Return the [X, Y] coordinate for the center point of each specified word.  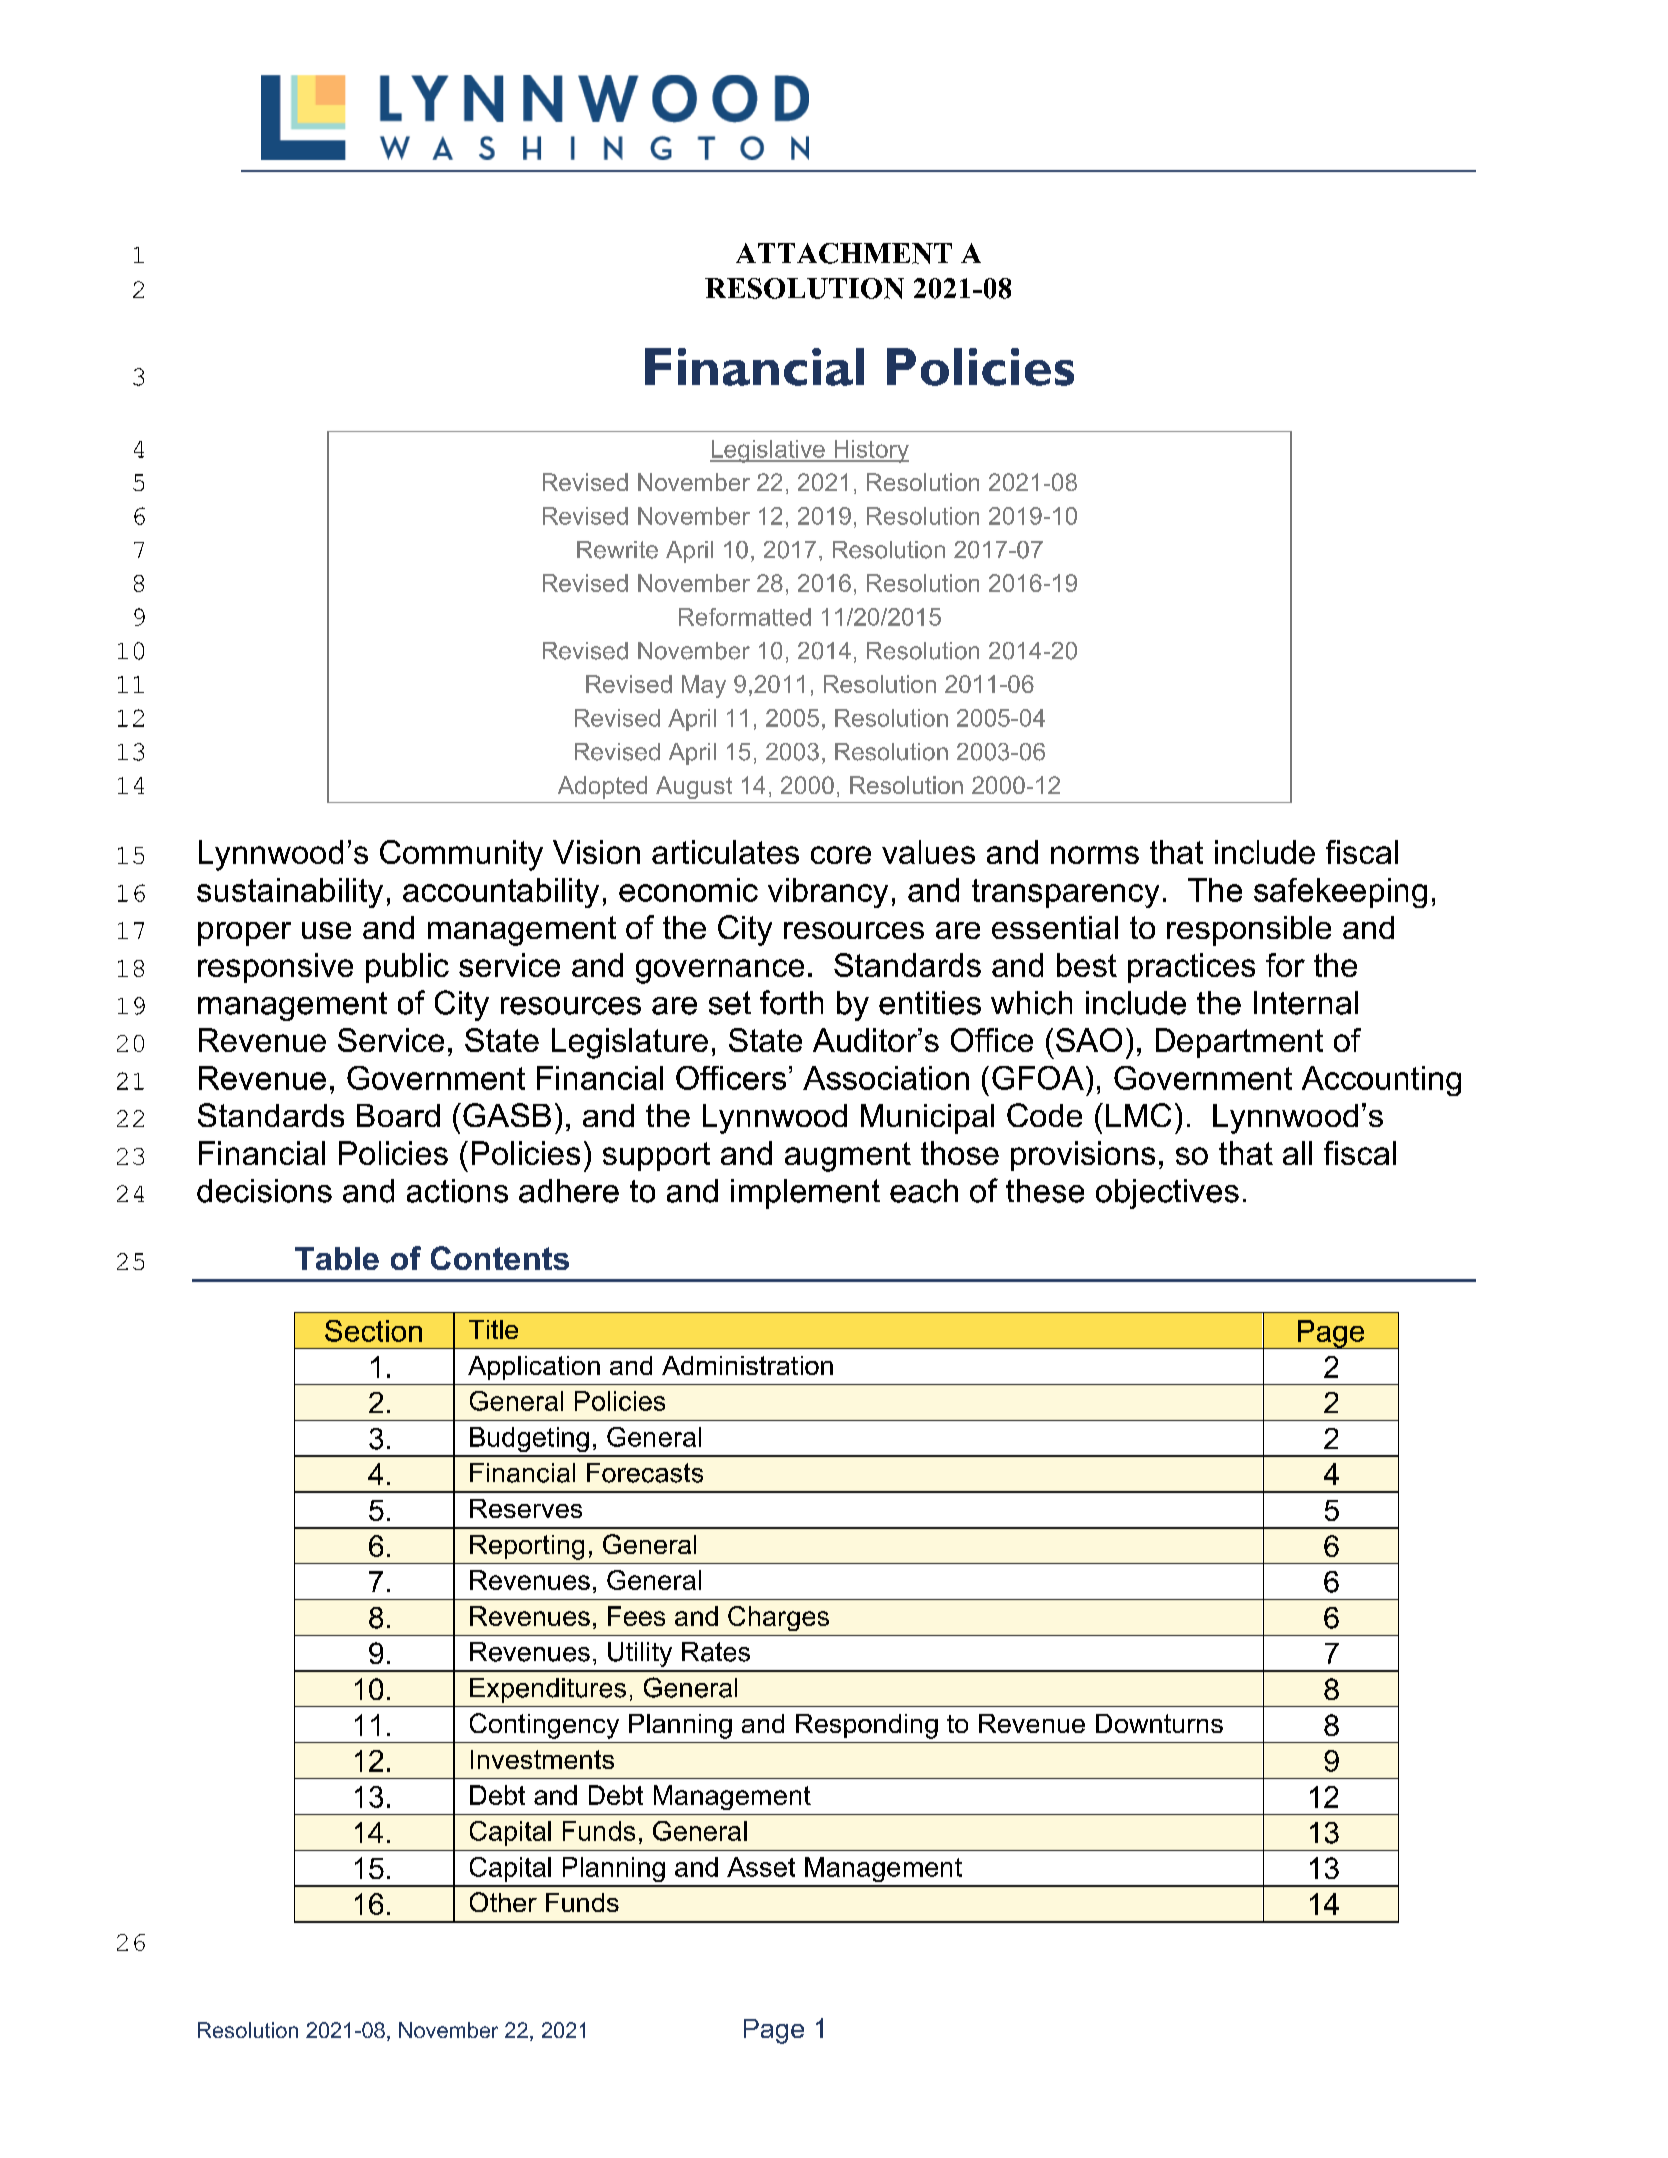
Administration [747, 1365]
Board [398, 1115]
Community [461, 855]
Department [1239, 1043]
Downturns [1159, 1723]
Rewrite [617, 550]
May [704, 686]
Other [503, 1902]
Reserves [526, 1508]
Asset [761, 1867]
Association [886, 1078]
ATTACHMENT [844, 253]
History [870, 451]
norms [1095, 855]
